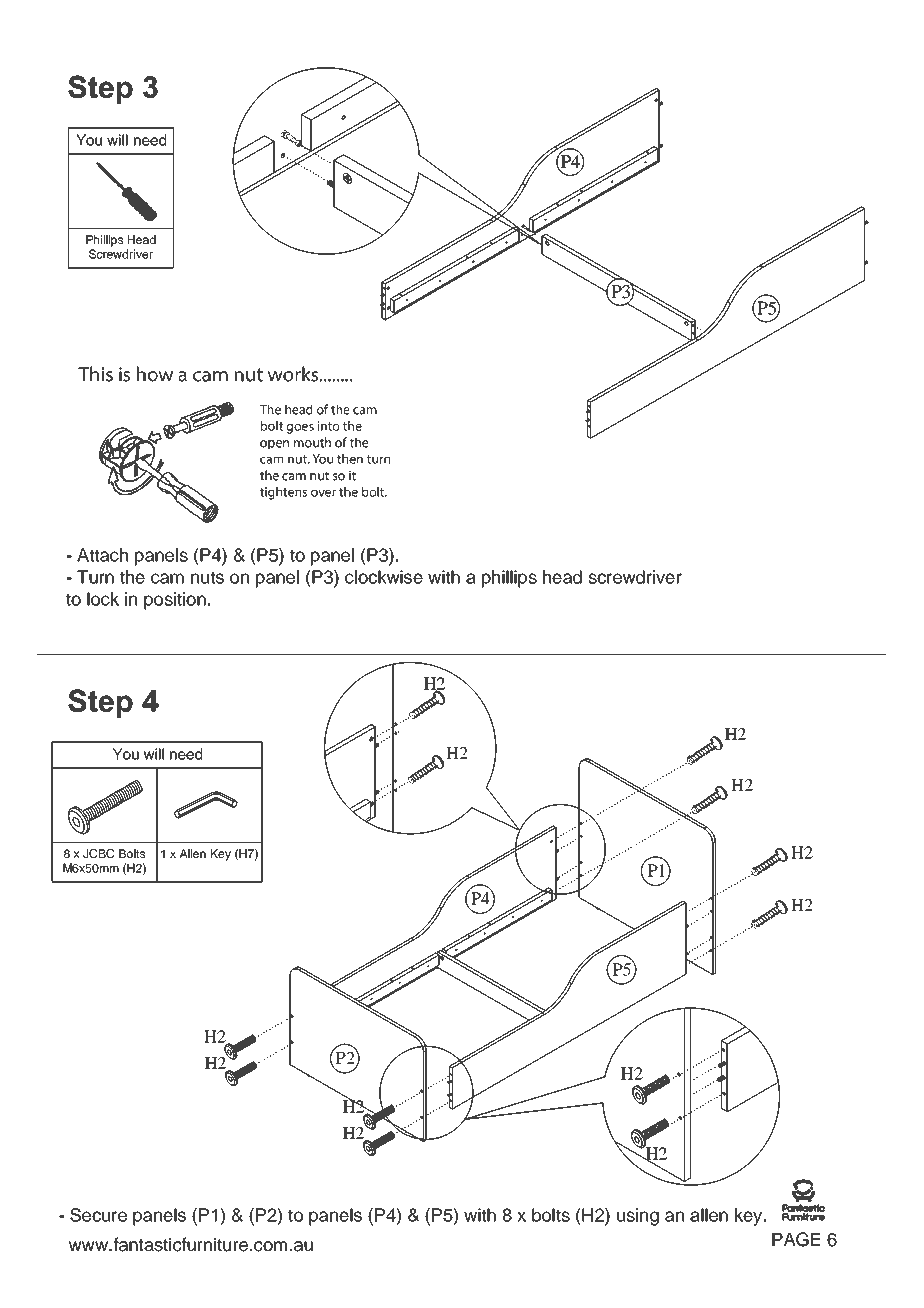 The height and width of the page is (1308, 924). What do you see at coordinates (102, 555) in the page?
I see `Attach` at bounding box center [102, 555].
